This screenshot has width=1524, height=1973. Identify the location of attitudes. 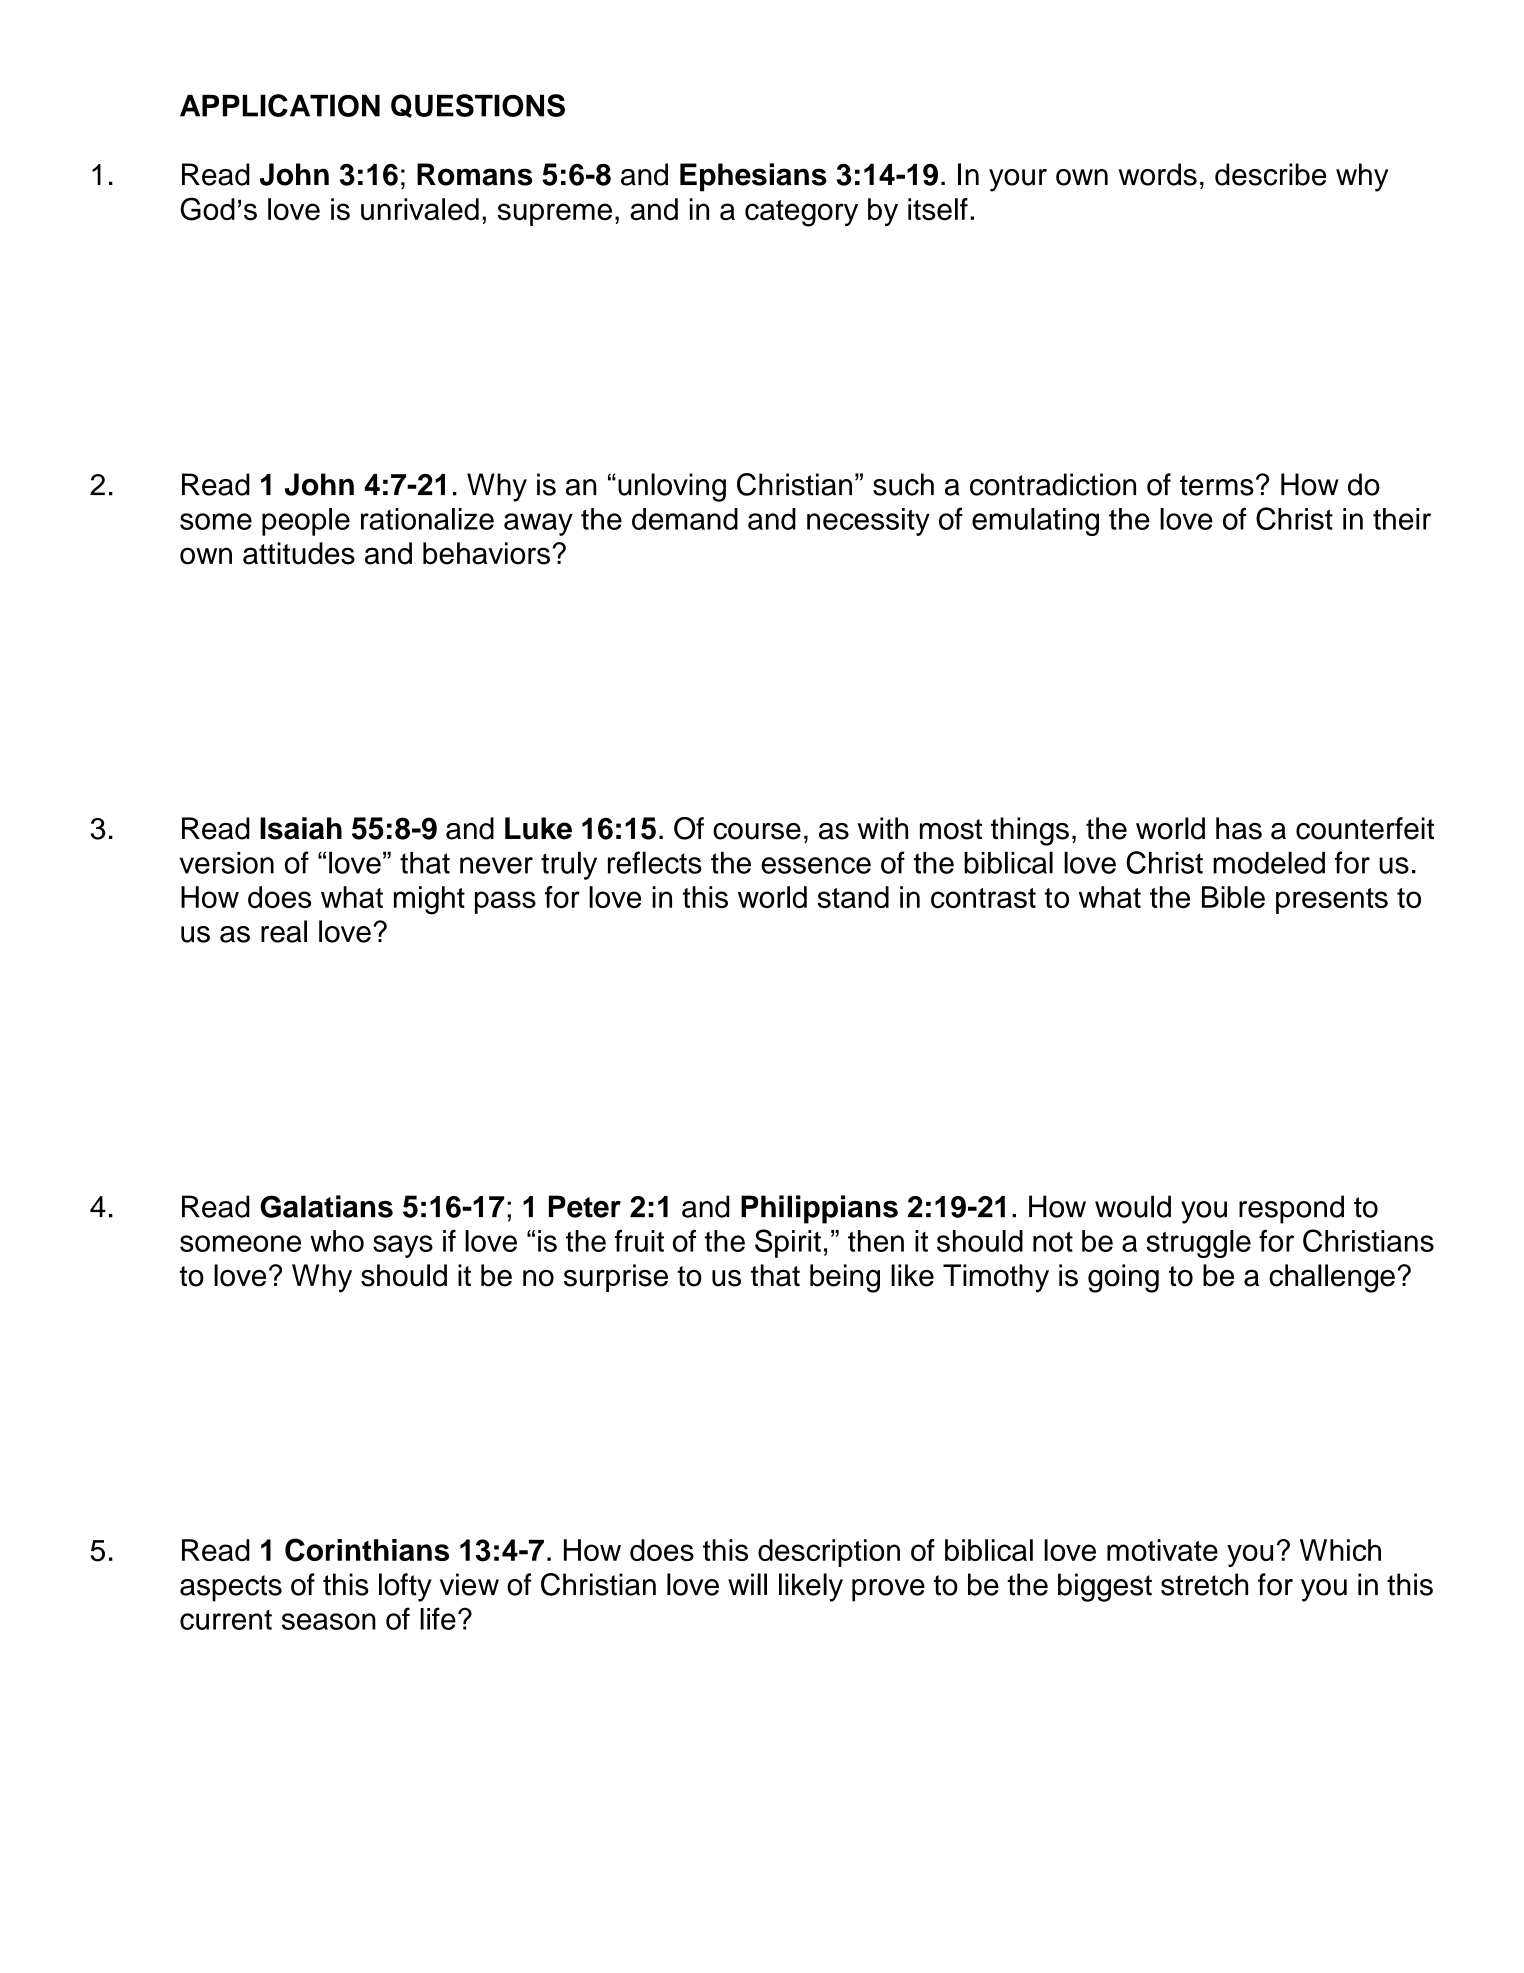
(299, 553).
